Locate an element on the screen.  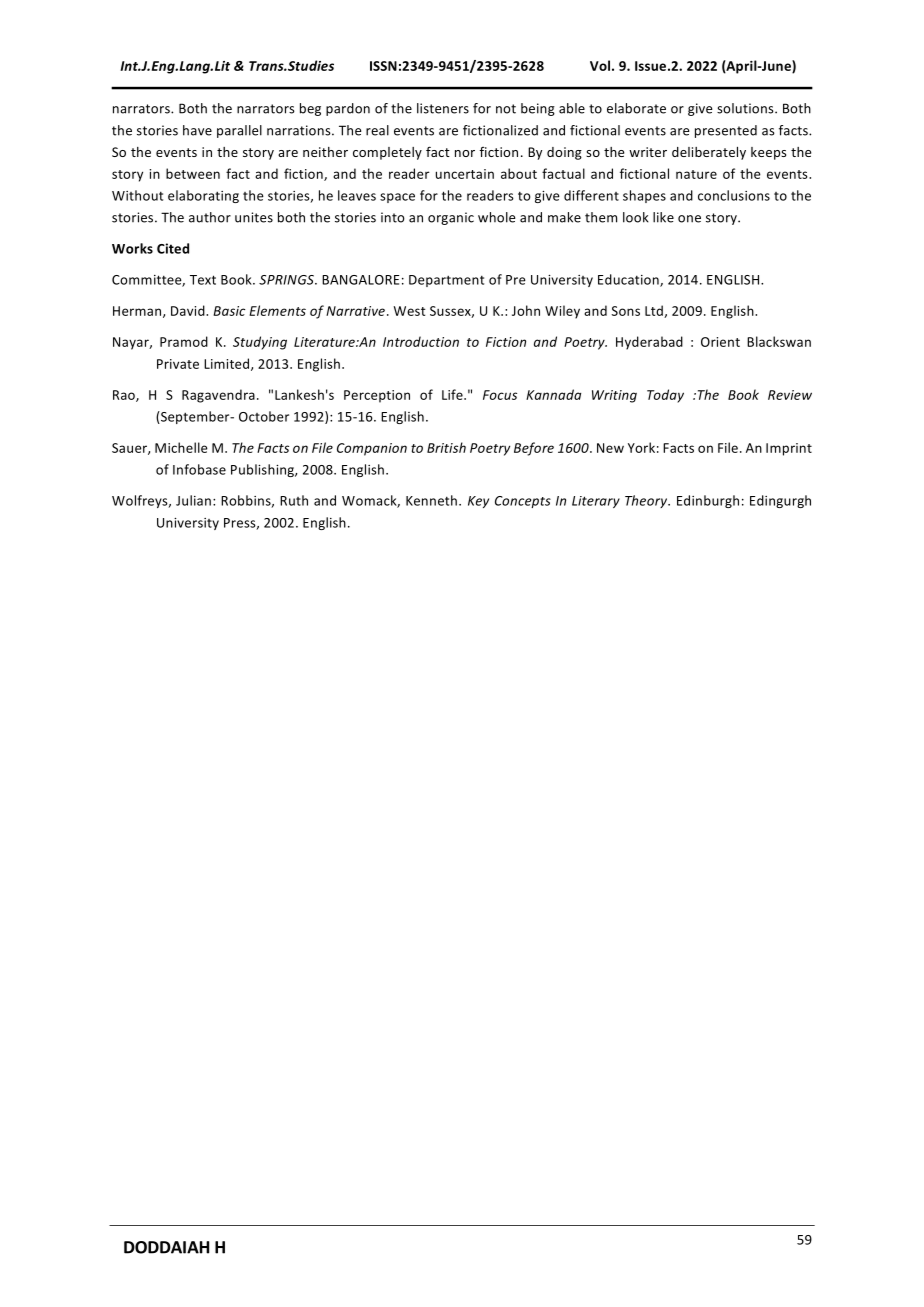
Kenneth is located at coordinates (431, 500).
